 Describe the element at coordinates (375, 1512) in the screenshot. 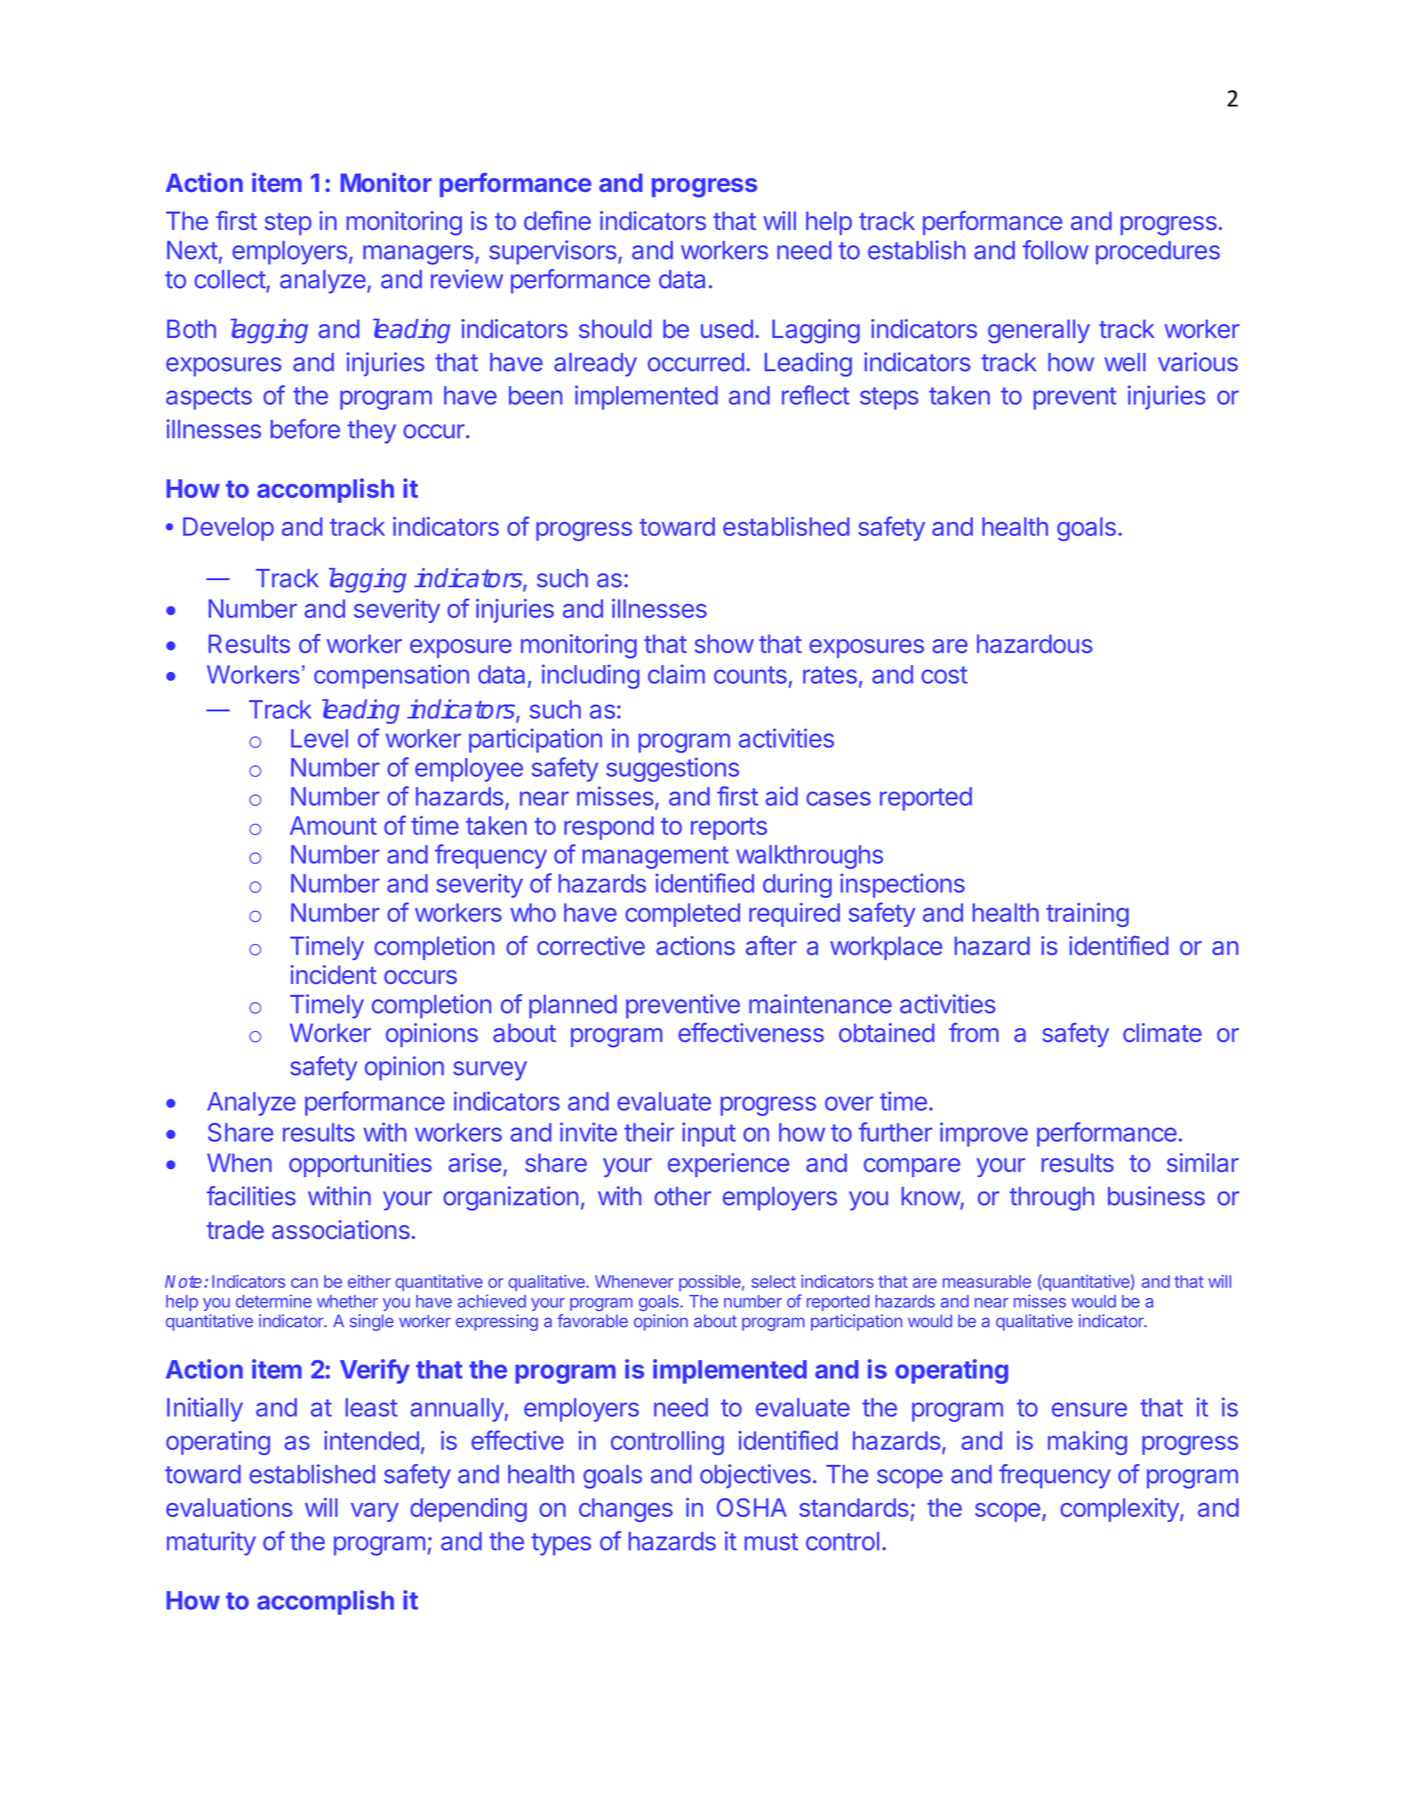

I see `vary` at that location.
